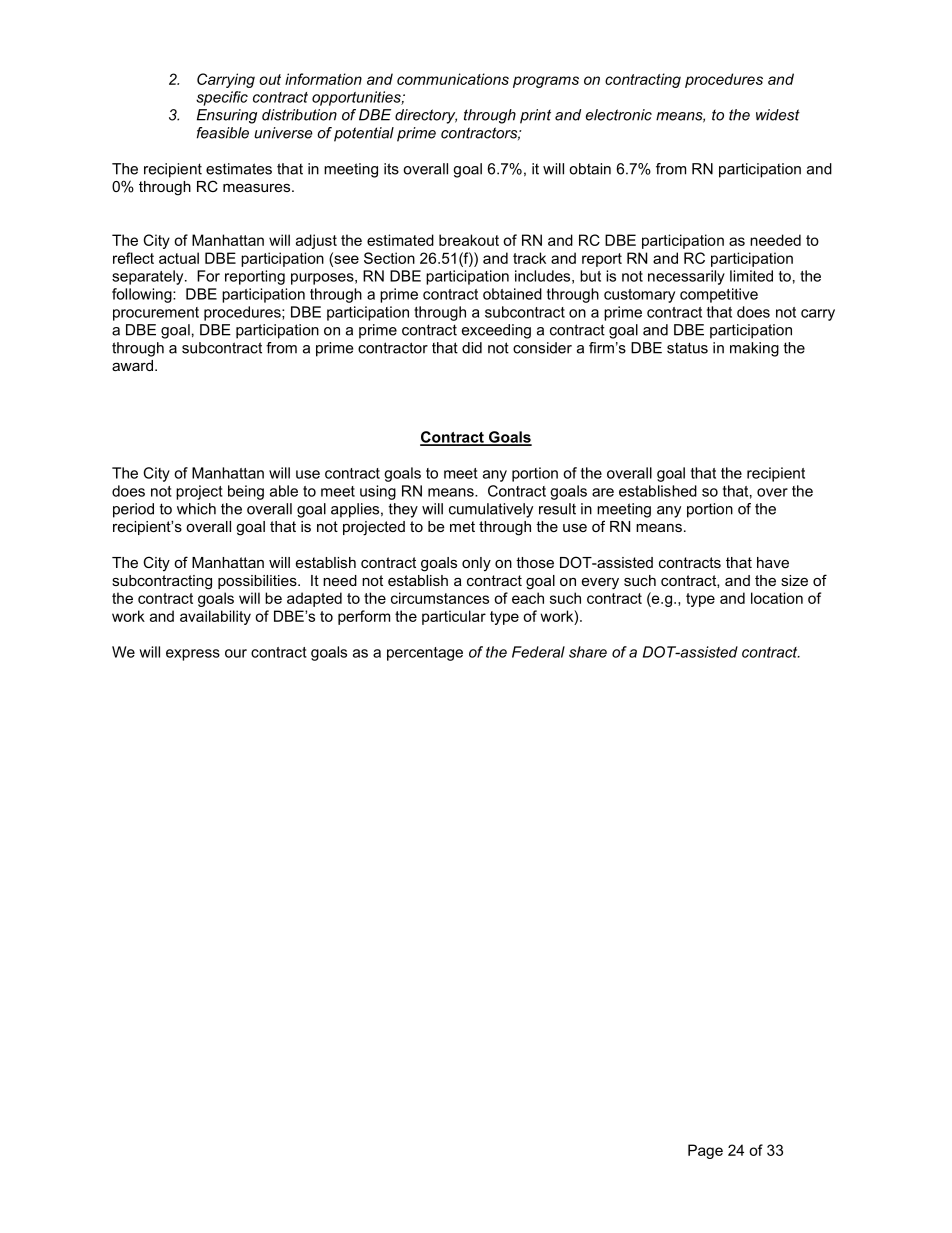  I want to click on widest, so click(778, 115).
